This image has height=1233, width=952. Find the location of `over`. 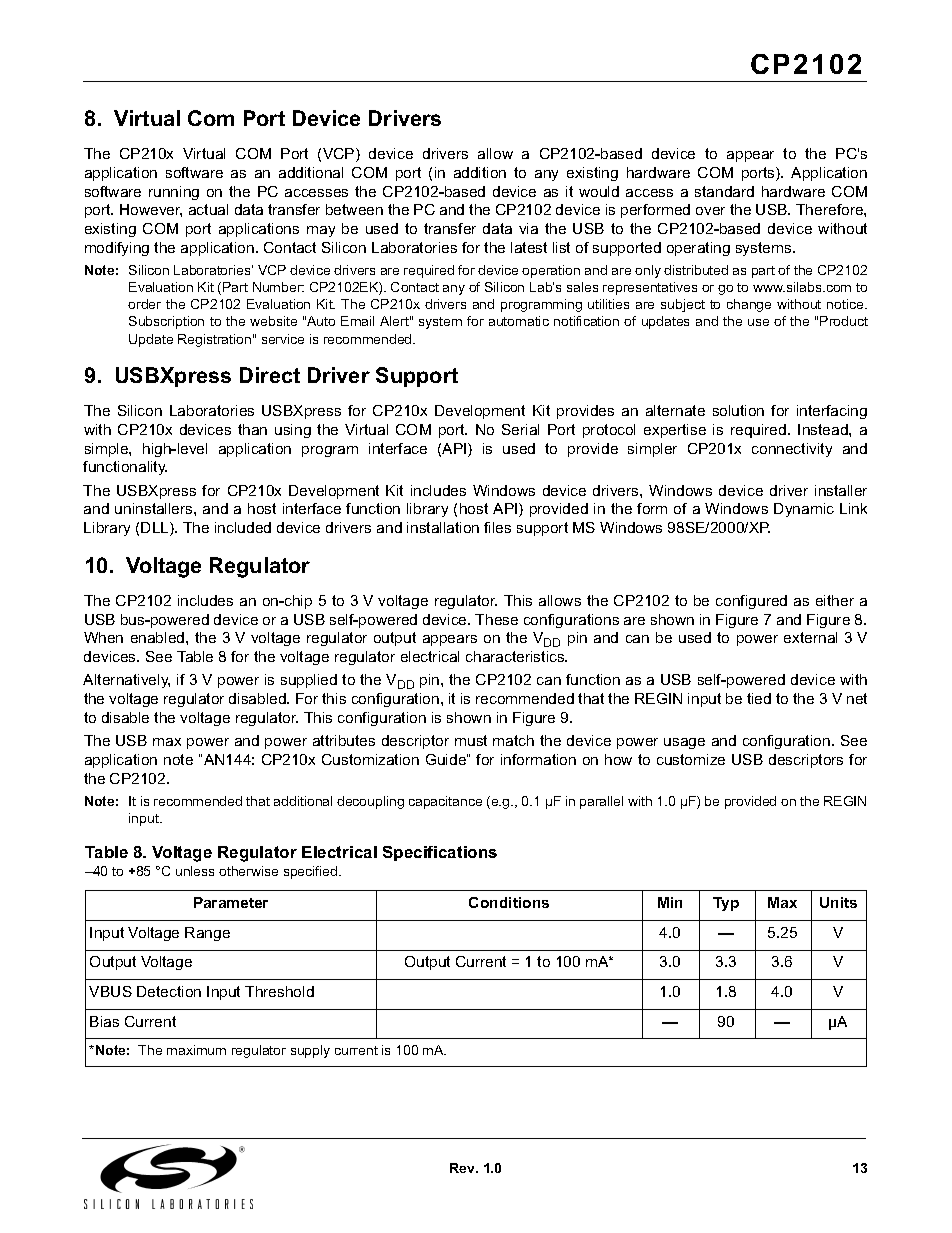

over is located at coordinates (710, 211).
